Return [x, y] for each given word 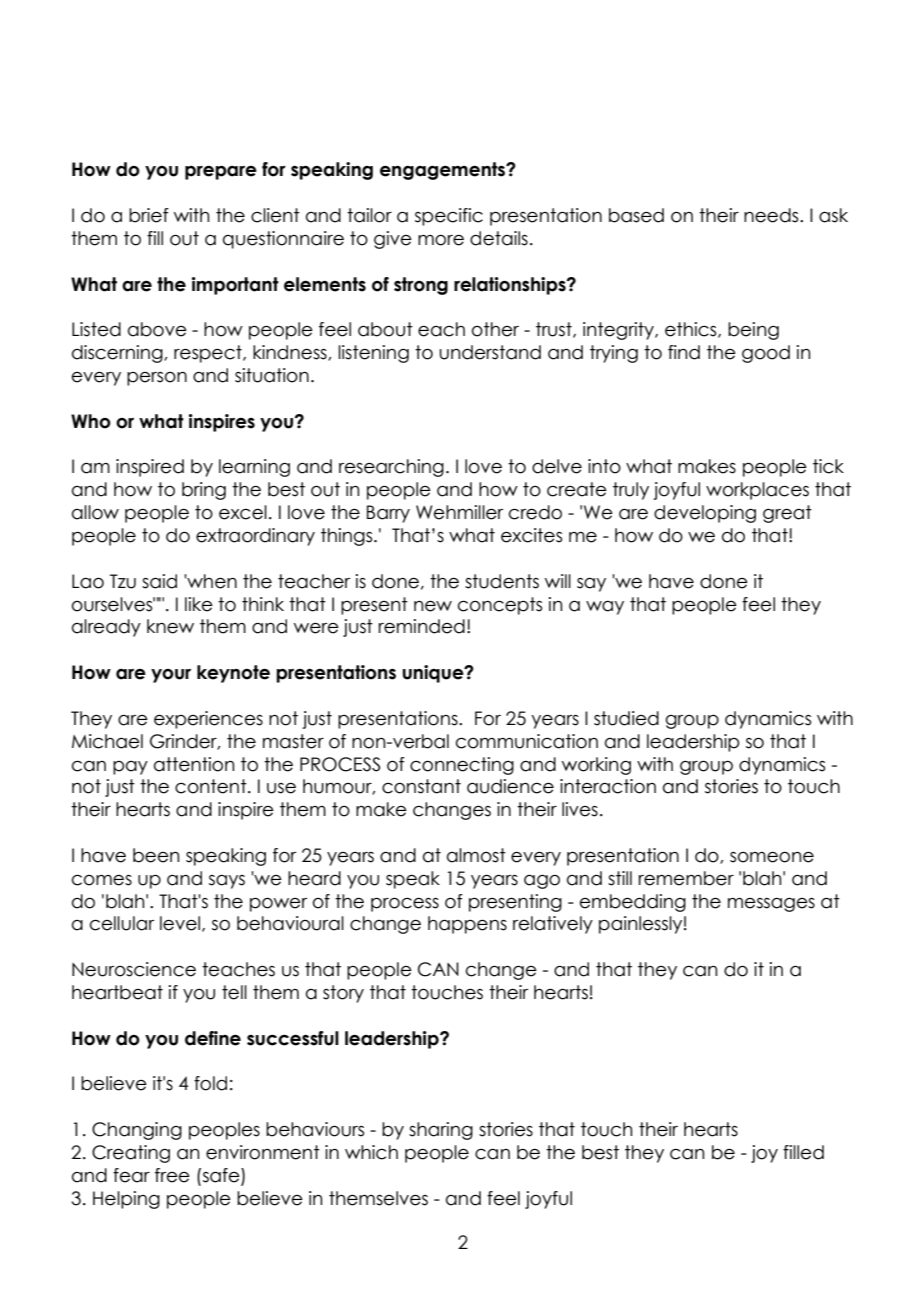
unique [434, 674]
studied [626, 718]
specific [449, 217]
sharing [441, 1131]
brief [149, 215]
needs [772, 215]
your [171, 676]
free [172, 1175]
